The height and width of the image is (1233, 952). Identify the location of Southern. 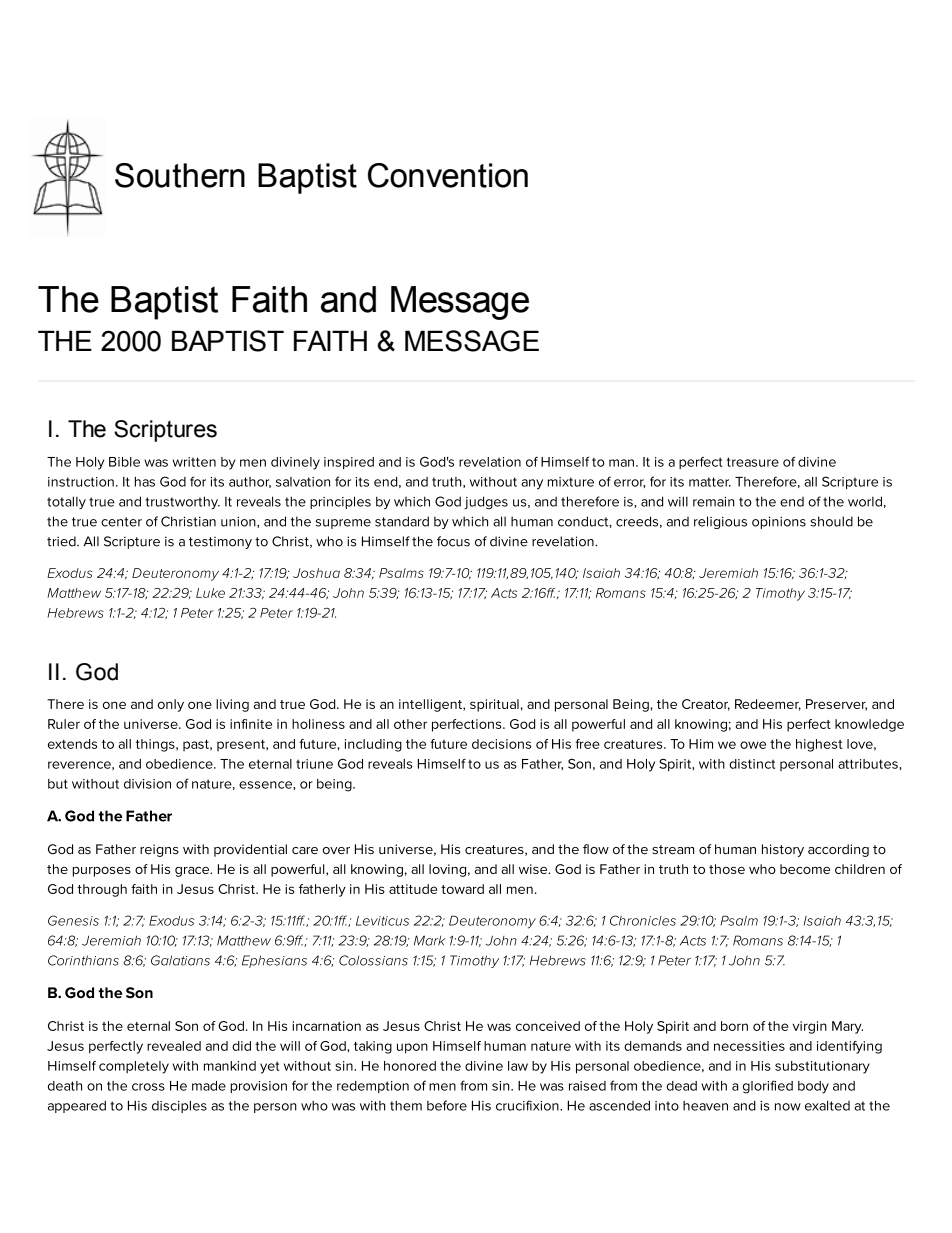
(180, 175).
